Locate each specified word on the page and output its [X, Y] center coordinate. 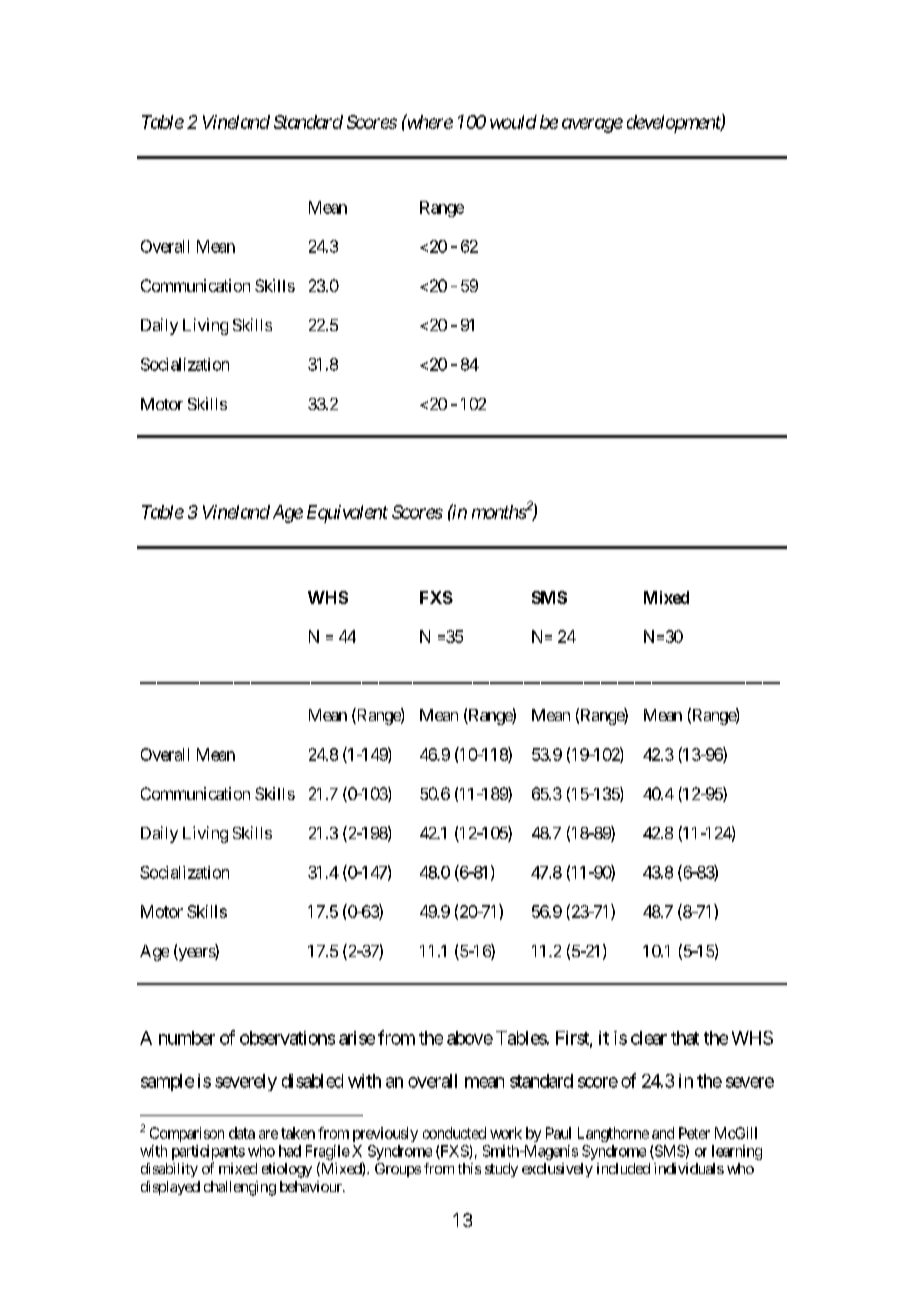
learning [737, 1152]
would [513, 122]
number [187, 1038]
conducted [454, 1133]
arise [357, 1038]
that [685, 1038]
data [242, 1133]
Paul [558, 1133]
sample [167, 1082]
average [592, 125]
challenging [240, 1188]
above [470, 1038]
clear [649, 1038]
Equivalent [347, 514]
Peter [694, 1133]
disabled [312, 1081]
